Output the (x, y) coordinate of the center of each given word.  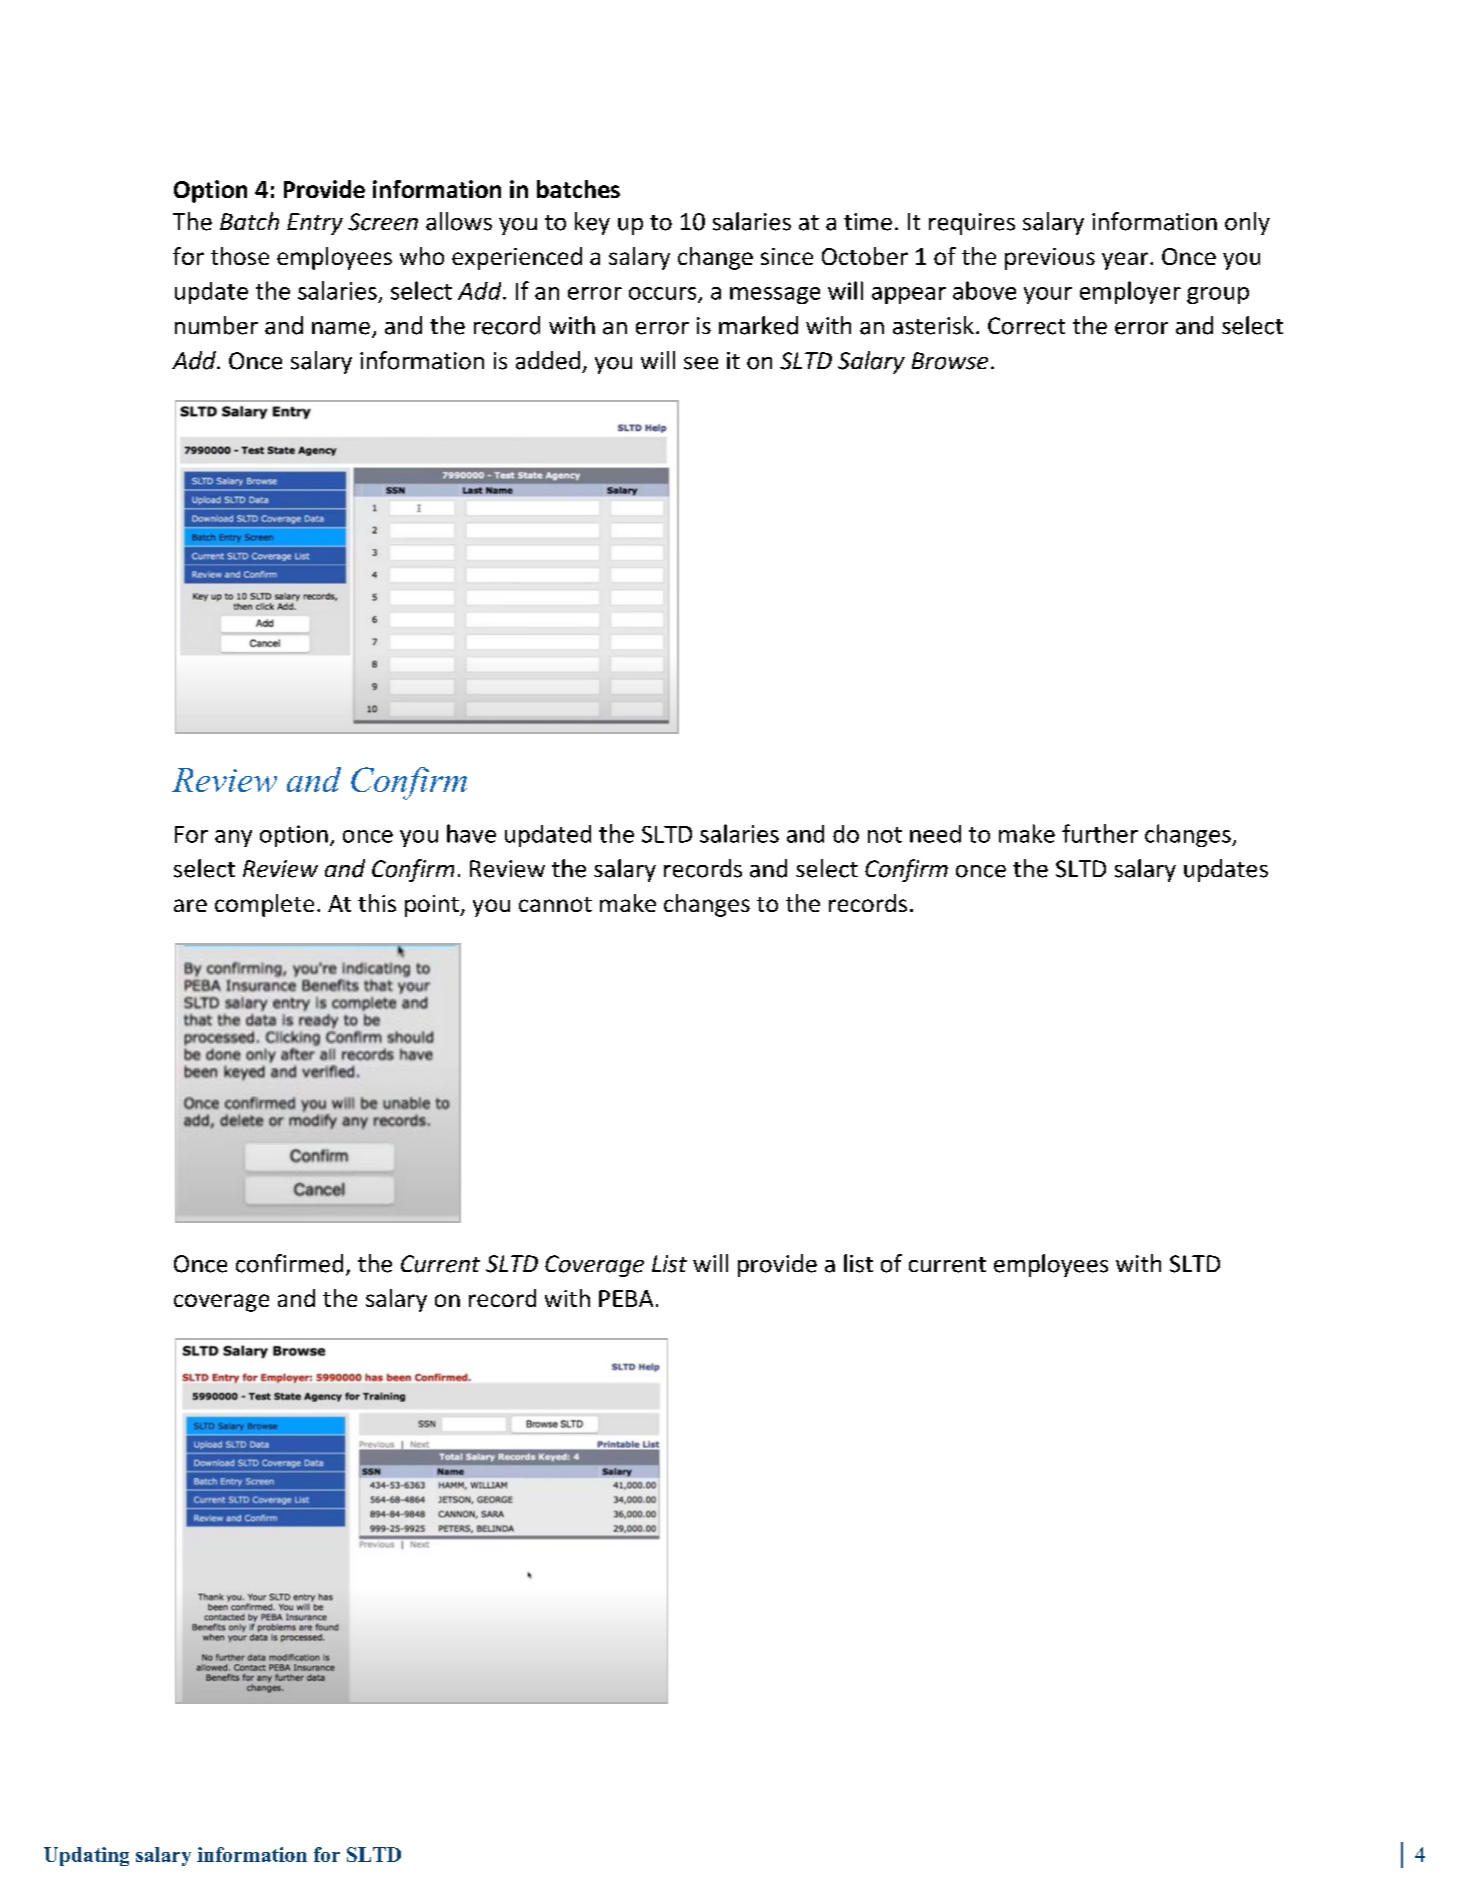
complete (264, 905)
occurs (664, 294)
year (1126, 261)
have (471, 833)
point (433, 906)
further (1100, 833)
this (377, 903)
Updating (86, 1856)
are (190, 905)
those (240, 256)
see (701, 363)
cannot (555, 904)
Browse (950, 361)
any (233, 838)
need (935, 834)
